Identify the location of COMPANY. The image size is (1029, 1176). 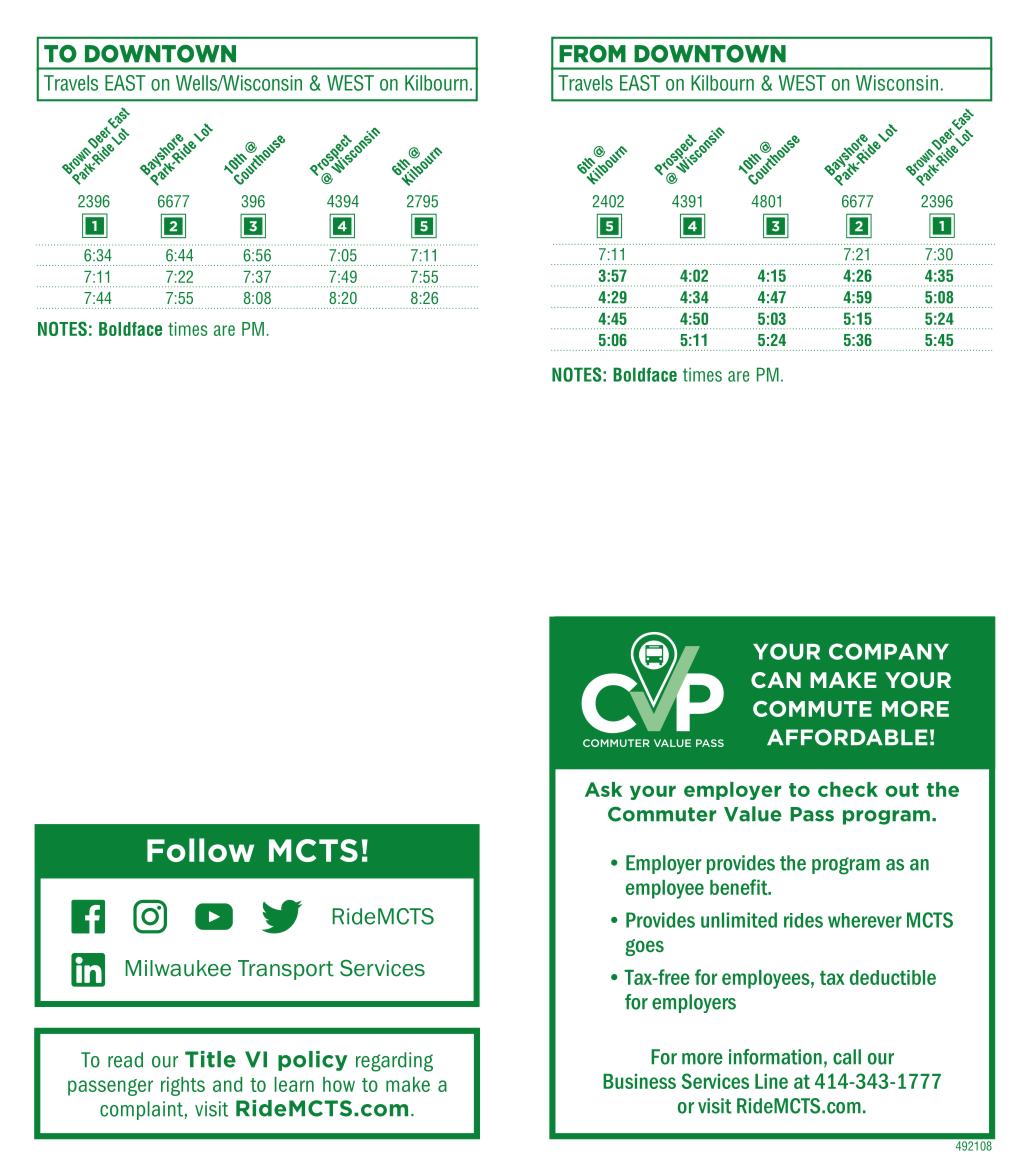
(889, 651).
